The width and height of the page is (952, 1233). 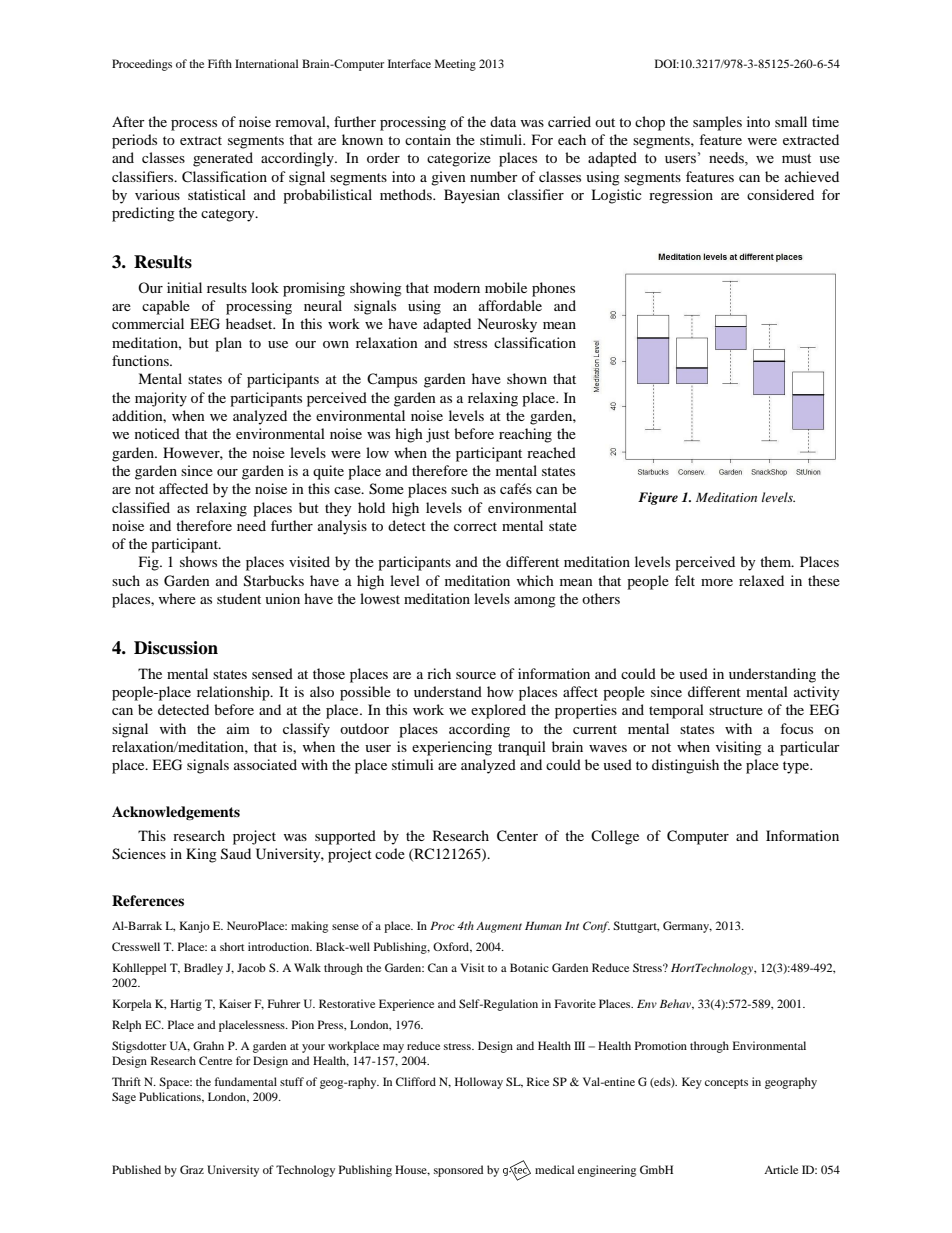 I want to click on data, so click(x=503, y=121).
